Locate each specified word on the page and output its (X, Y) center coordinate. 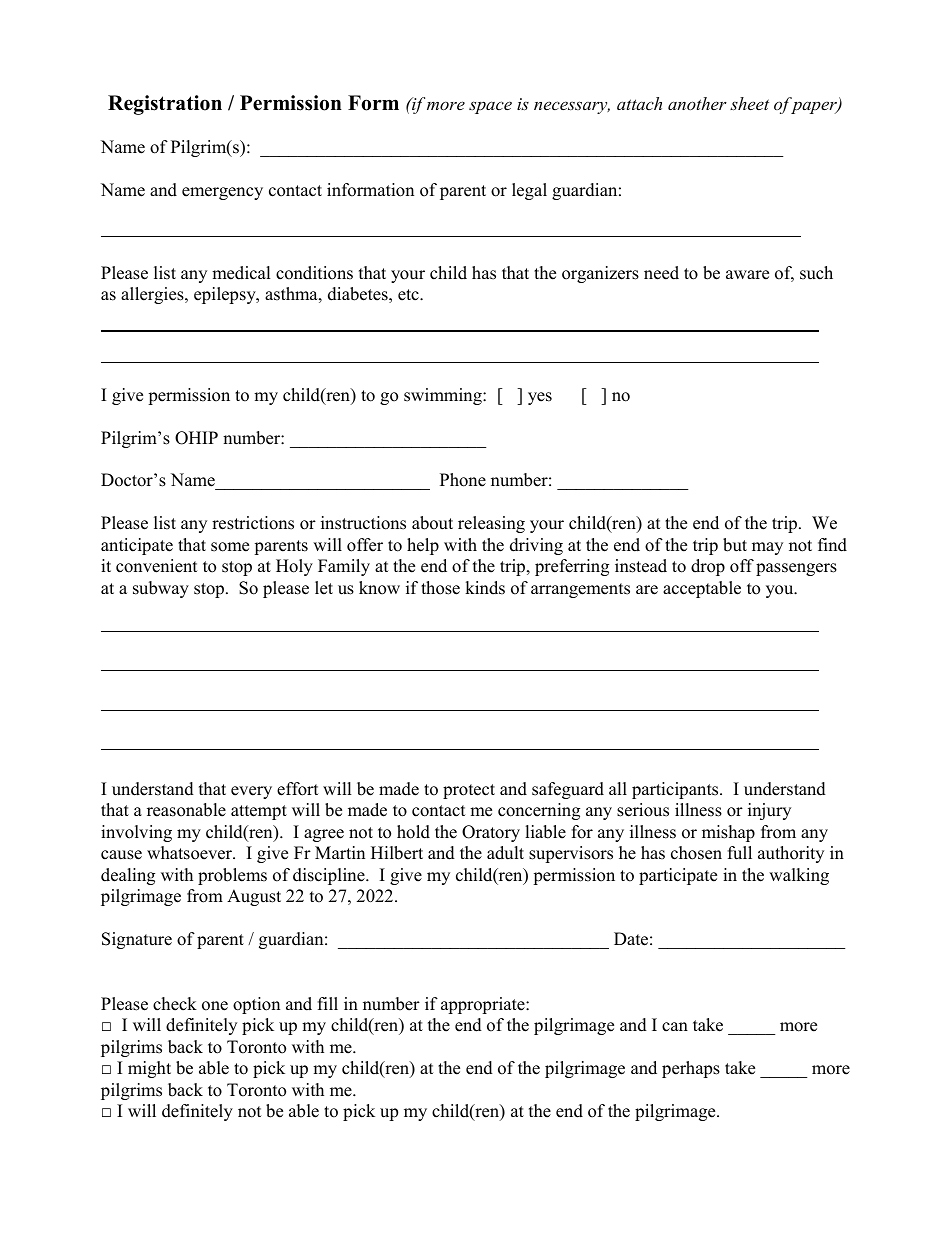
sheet (749, 103)
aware (747, 275)
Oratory (491, 833)
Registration (165, 105)
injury (769, 811)
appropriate (484, 1005)
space (490, 107)
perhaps (691, 1069)
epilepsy (226, 295)
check (175, 1004)
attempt (259, 812)
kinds (485, 588)
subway (161, 589)
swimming (444, 396)
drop (708, 567)
